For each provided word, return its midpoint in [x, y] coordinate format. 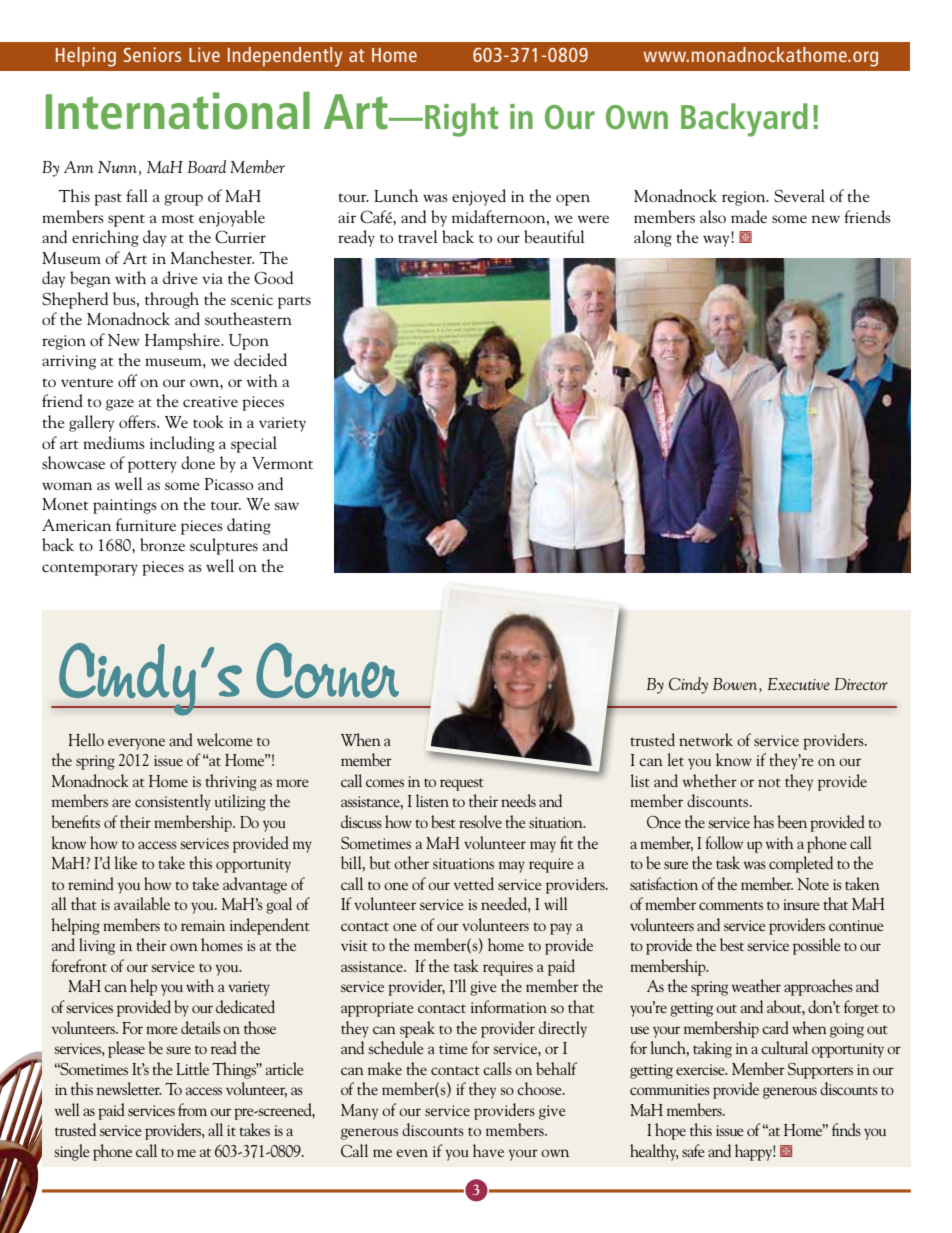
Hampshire [183, 341]
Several [799, 195]
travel [417, 236]
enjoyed [479, 197]
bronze [162, 544]
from [192, 1109]
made [749, 216]
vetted [474, 883]
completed [801, 864]
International [178, 110]
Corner [327, 670]
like [126, 862]
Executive [799, 684]
